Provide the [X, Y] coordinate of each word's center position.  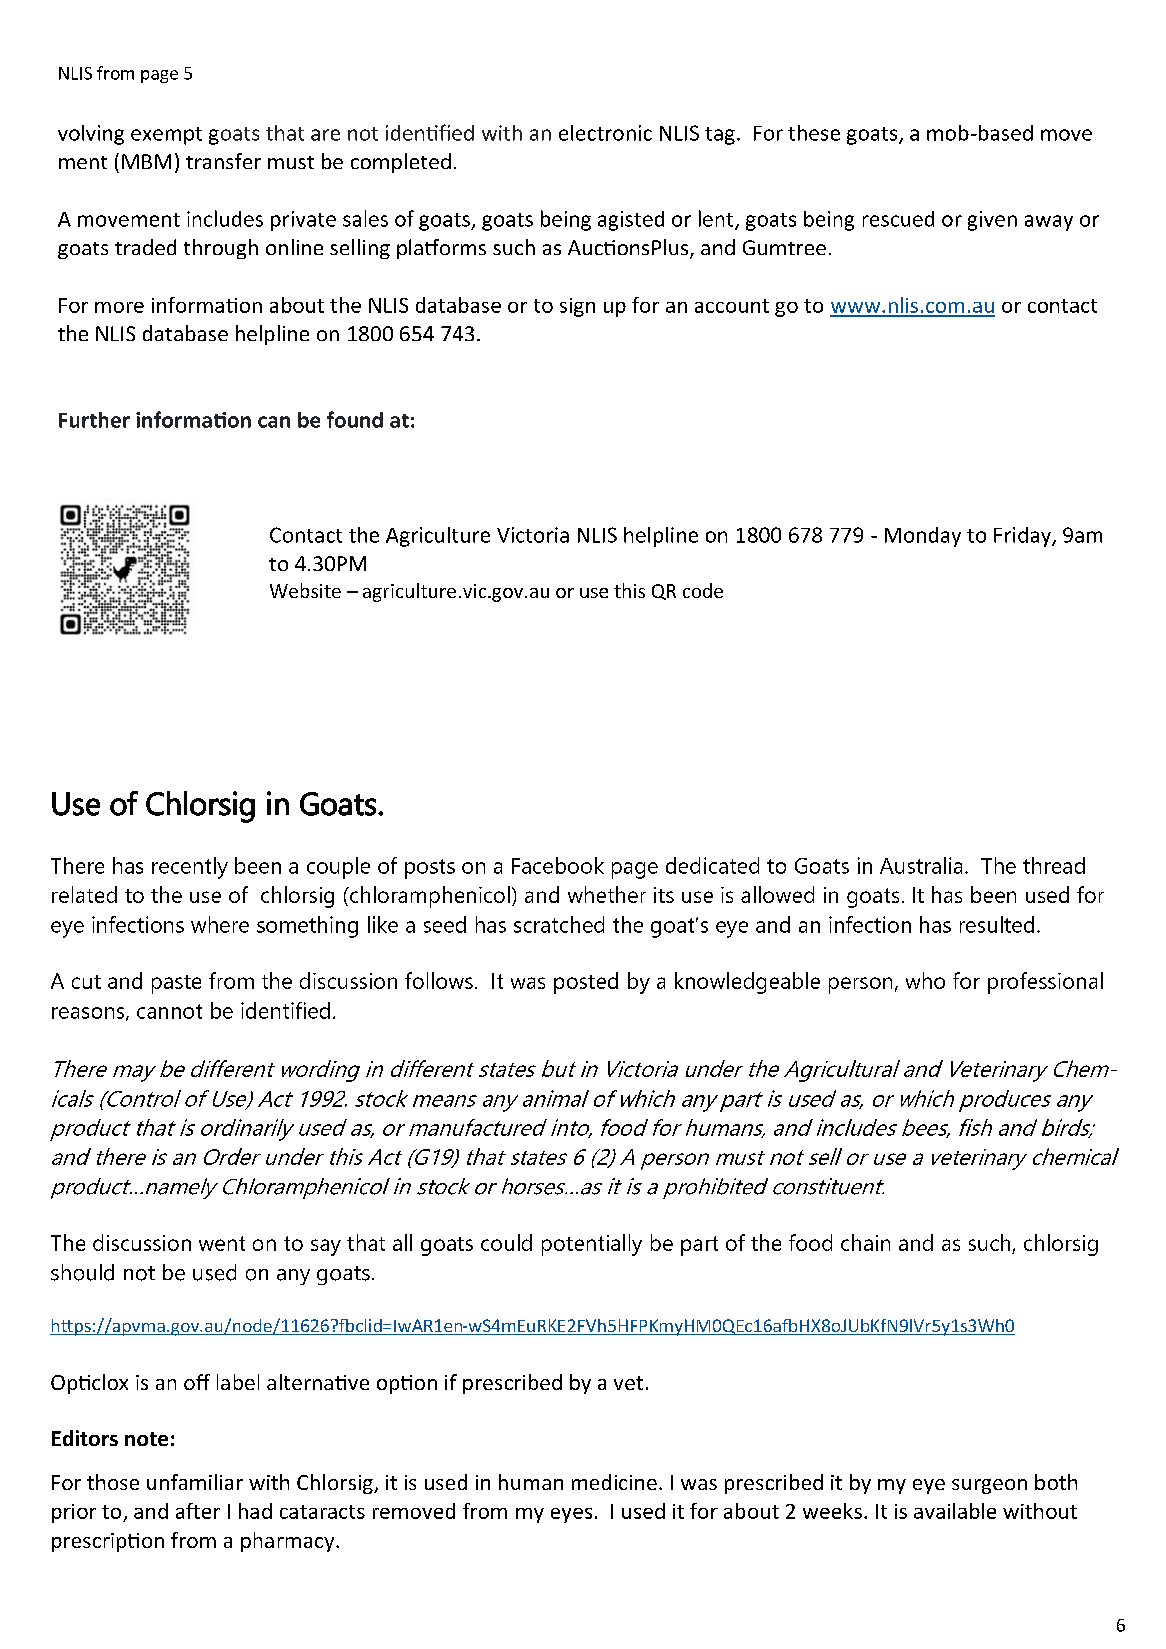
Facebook [558, 865]
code [703, 590]
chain [865, 1242]
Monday [923, 537]
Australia [921, 865]
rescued [898, 219]
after [198, 1511]
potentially [592, 1245]
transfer [223, 161]
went [222, 1243]
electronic [605, 133]
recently [190, 868]
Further [94, 420]
